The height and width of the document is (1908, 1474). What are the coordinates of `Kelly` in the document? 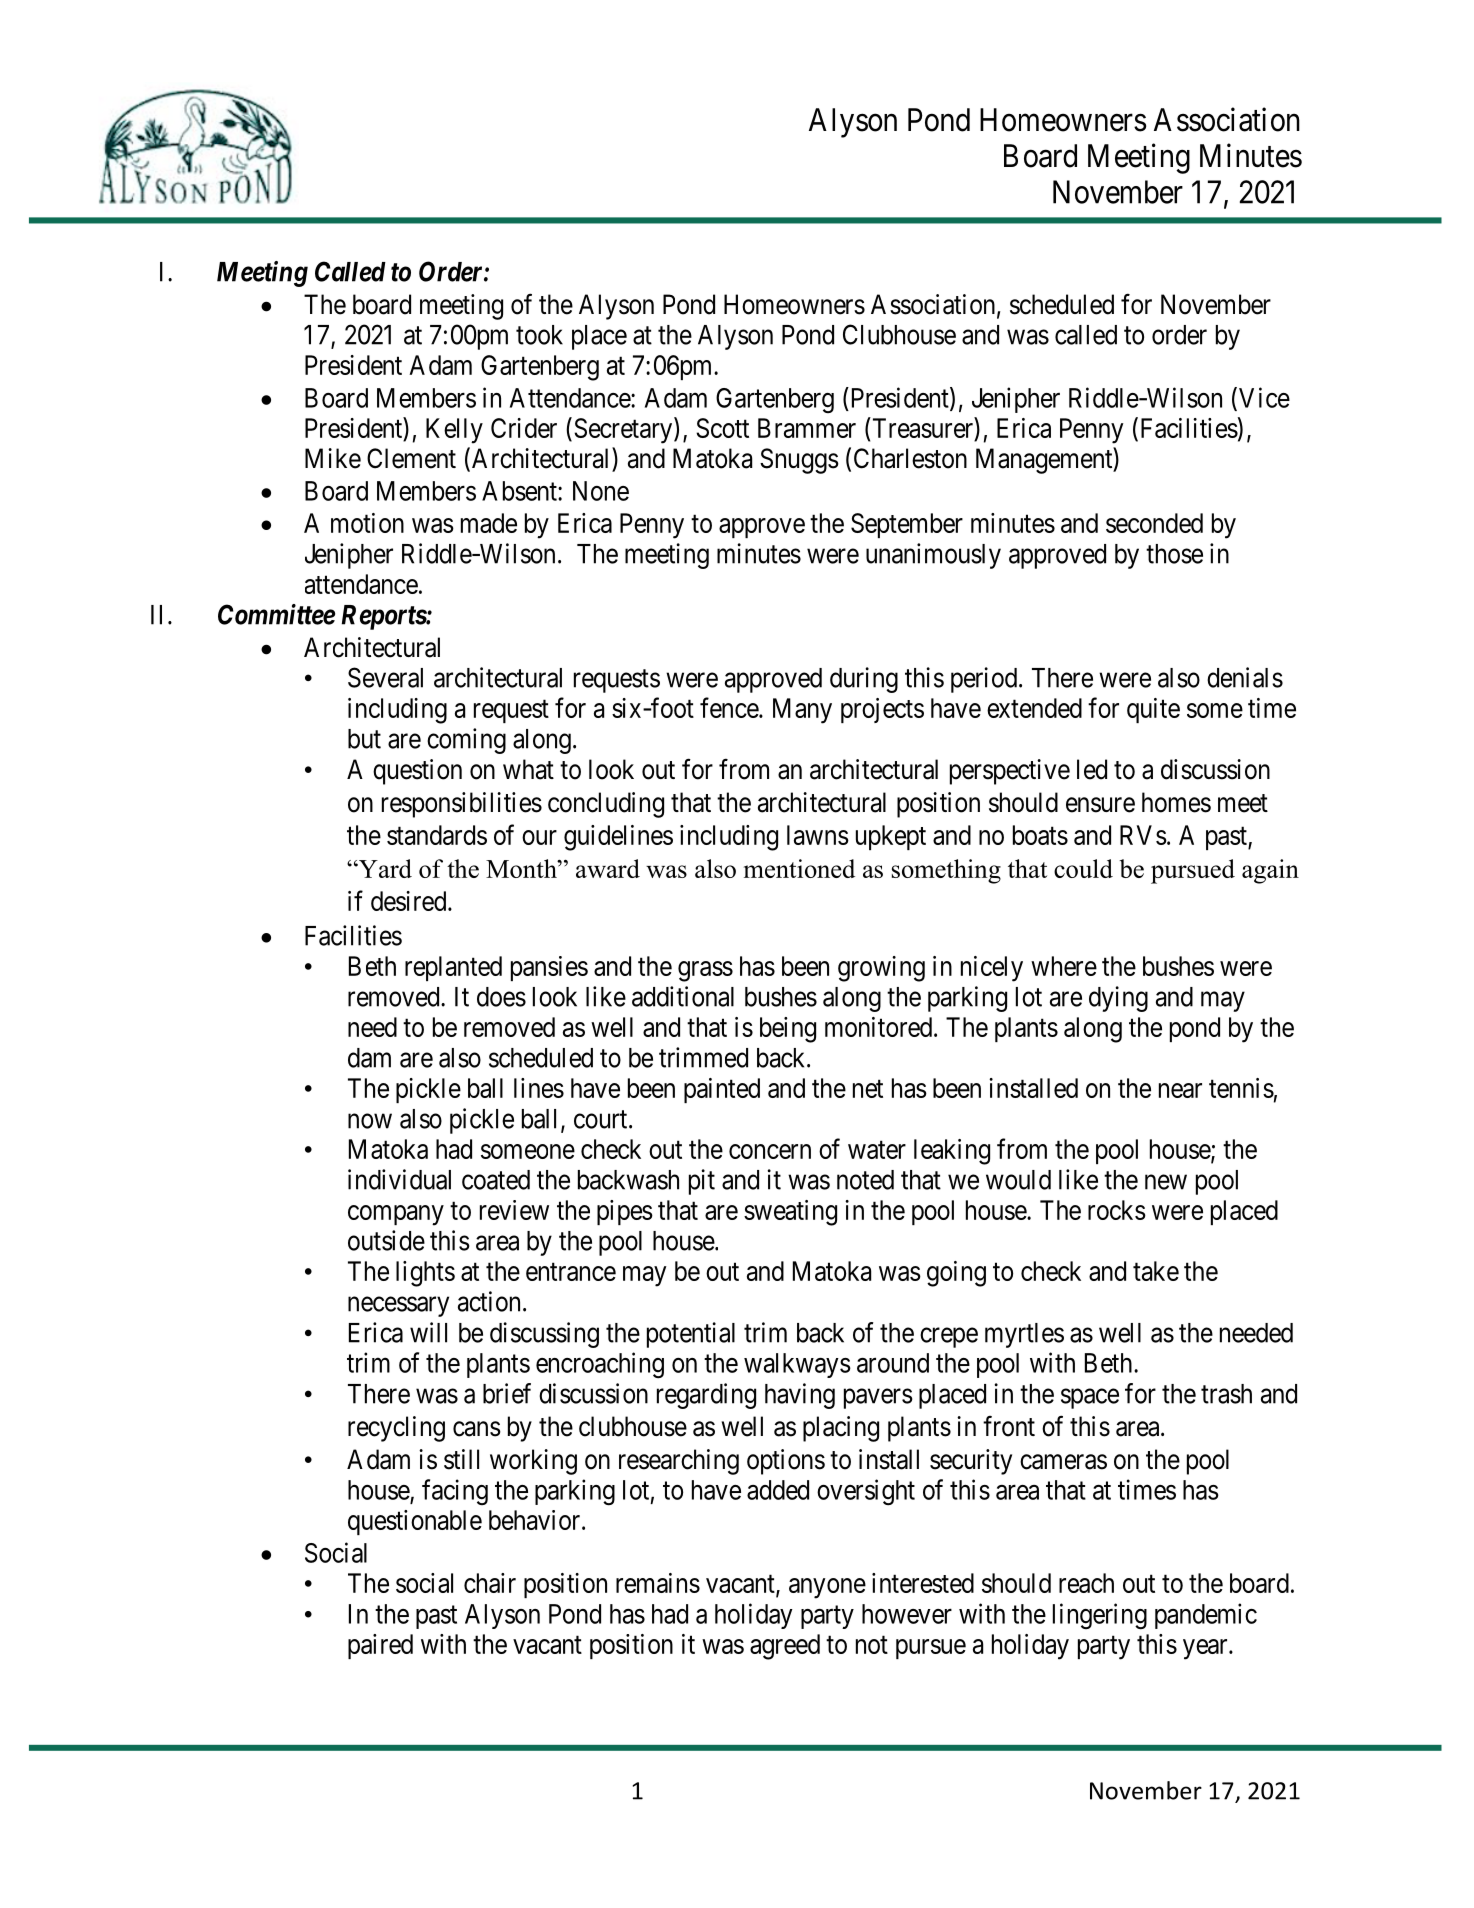 It's located at (454, 431).
